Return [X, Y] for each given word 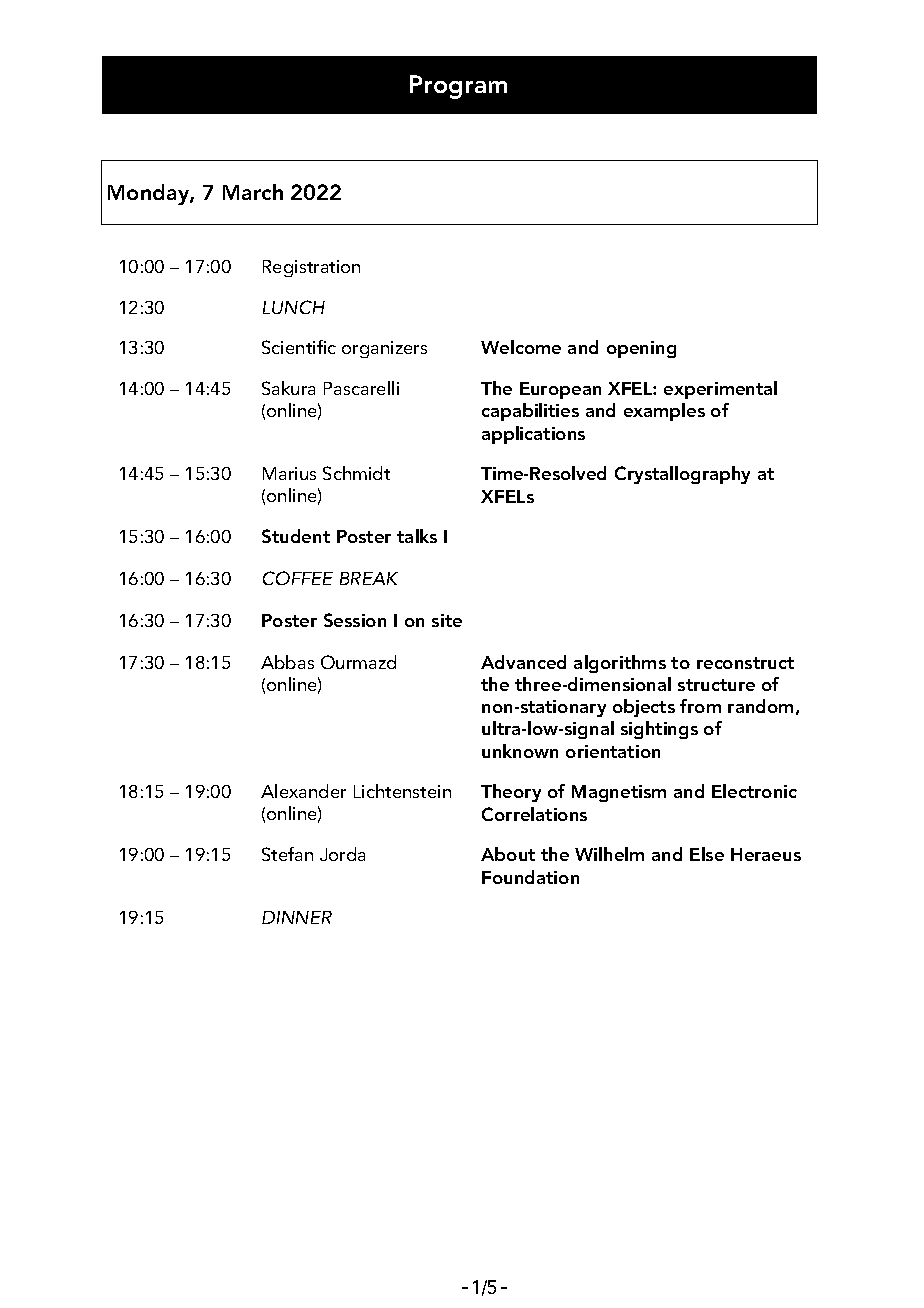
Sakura [288, 388]
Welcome [521, 347]
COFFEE [298, 578]
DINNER [297, 917]
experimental [720, 390]
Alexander [303, 791]
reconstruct [745, 663]
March [253, 192]
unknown [520, 751]
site [447, 620]
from [700, 706]
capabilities [530, 412]
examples [664, 412]
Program [458, 87]
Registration [311, 268]
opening [641, 349]
